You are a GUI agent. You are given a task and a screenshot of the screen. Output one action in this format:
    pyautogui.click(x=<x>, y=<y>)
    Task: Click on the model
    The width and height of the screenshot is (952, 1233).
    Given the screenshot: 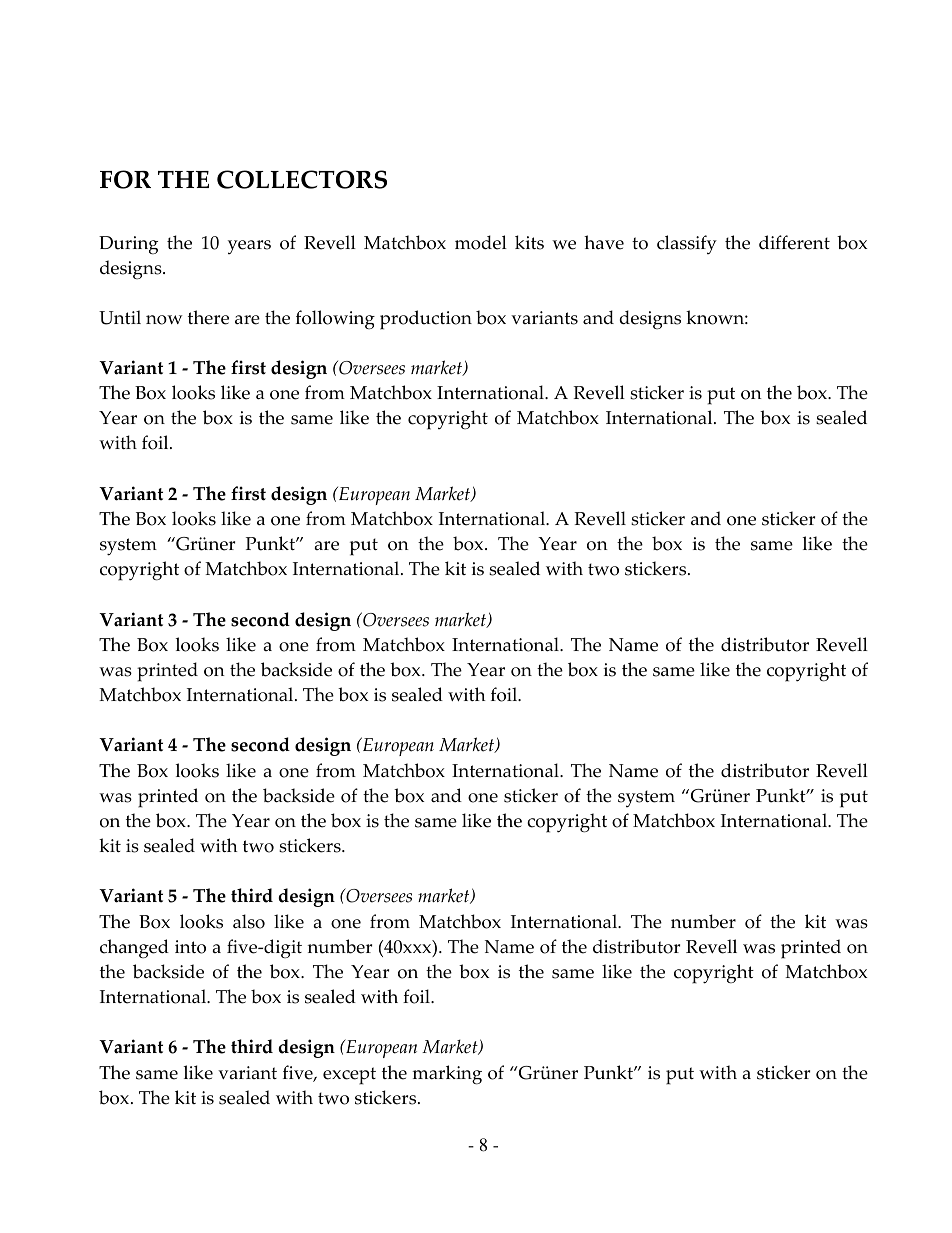 What is the action you would take?
    pyautogui.click(x=481, y=242)
